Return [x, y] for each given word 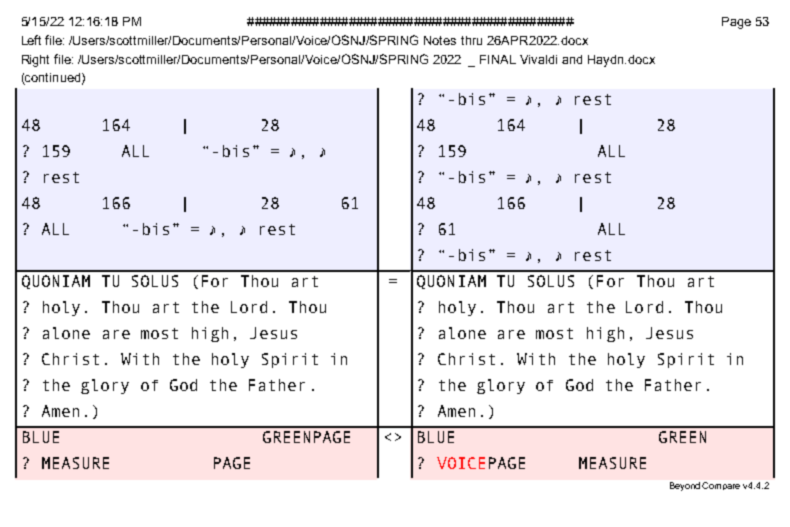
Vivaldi [538, 59]
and [572, 59]
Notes [440, 40]
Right [35, 61]
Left [31, 40]
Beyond [685, 486]
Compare [721, 486]
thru [471, 40]
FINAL [498, 59]
